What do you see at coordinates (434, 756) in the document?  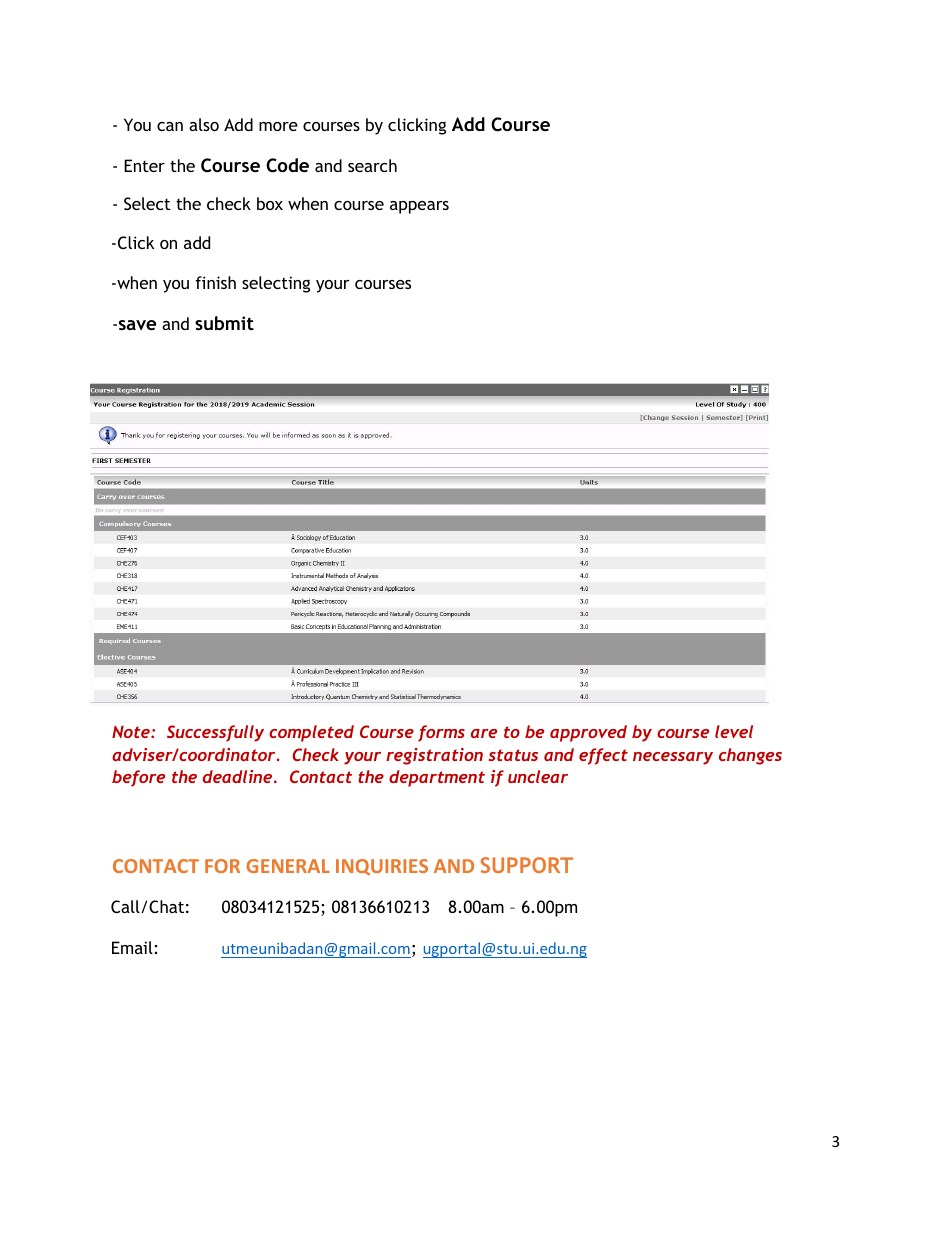 I see `registration` at bounding box center [434, 756].
